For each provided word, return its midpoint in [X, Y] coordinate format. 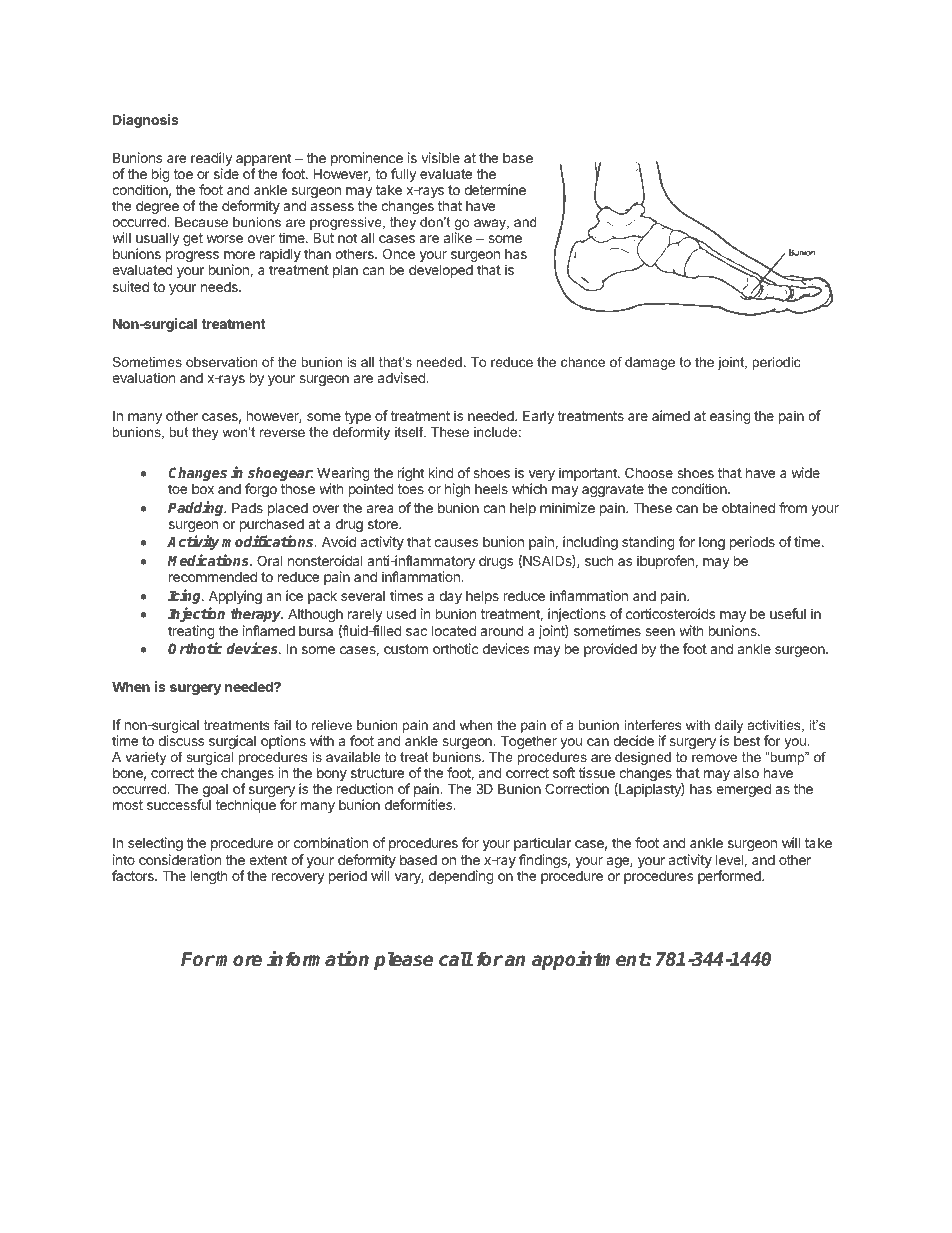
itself [410, 432]
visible [440, 157]
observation [222, 362]
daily [729, 728]
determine [495, 189]
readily [212, 160]
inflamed [269, 630]
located [454, 630]
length [209, 877]
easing [730, 417]
